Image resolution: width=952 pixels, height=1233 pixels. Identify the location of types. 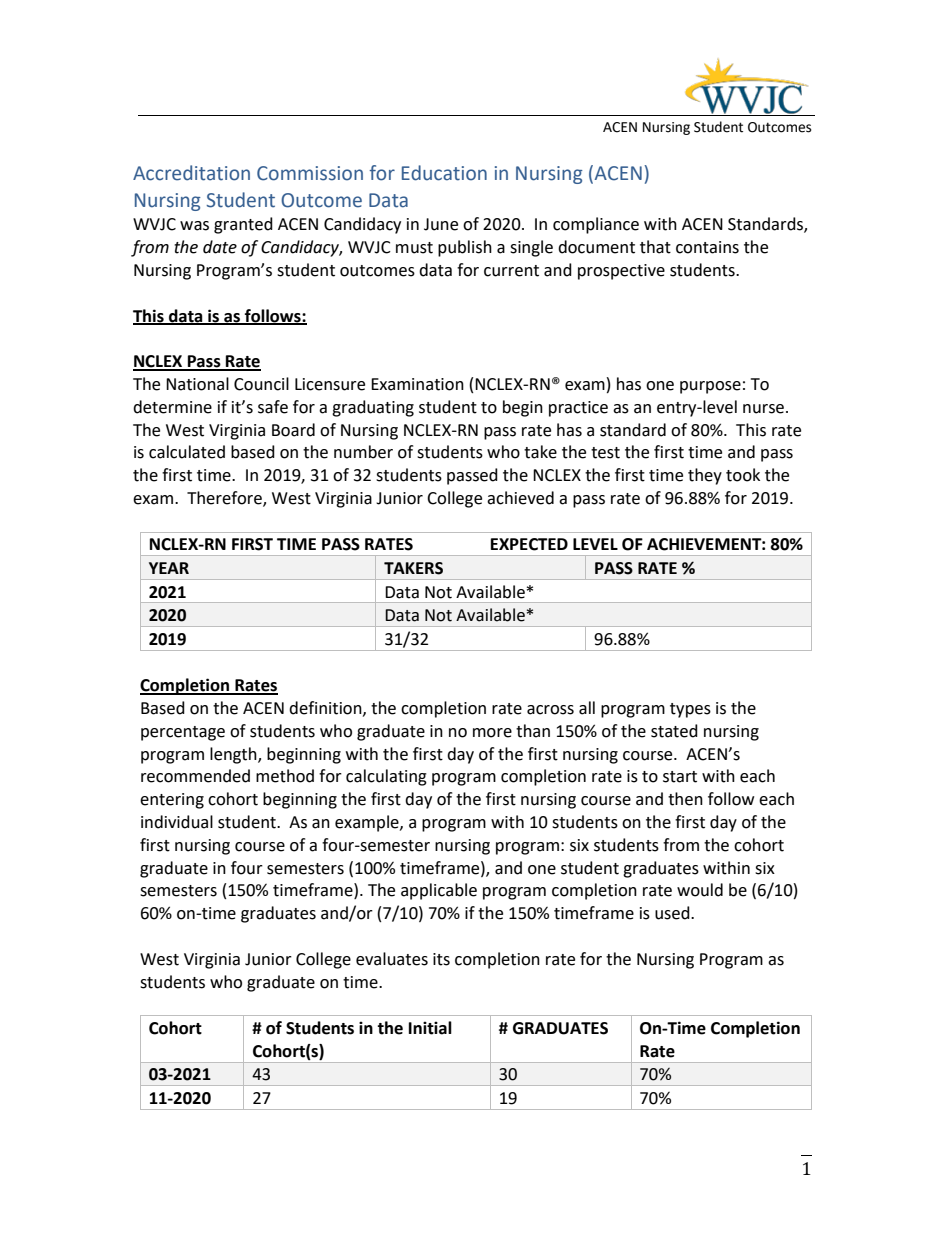
(690, 710).
